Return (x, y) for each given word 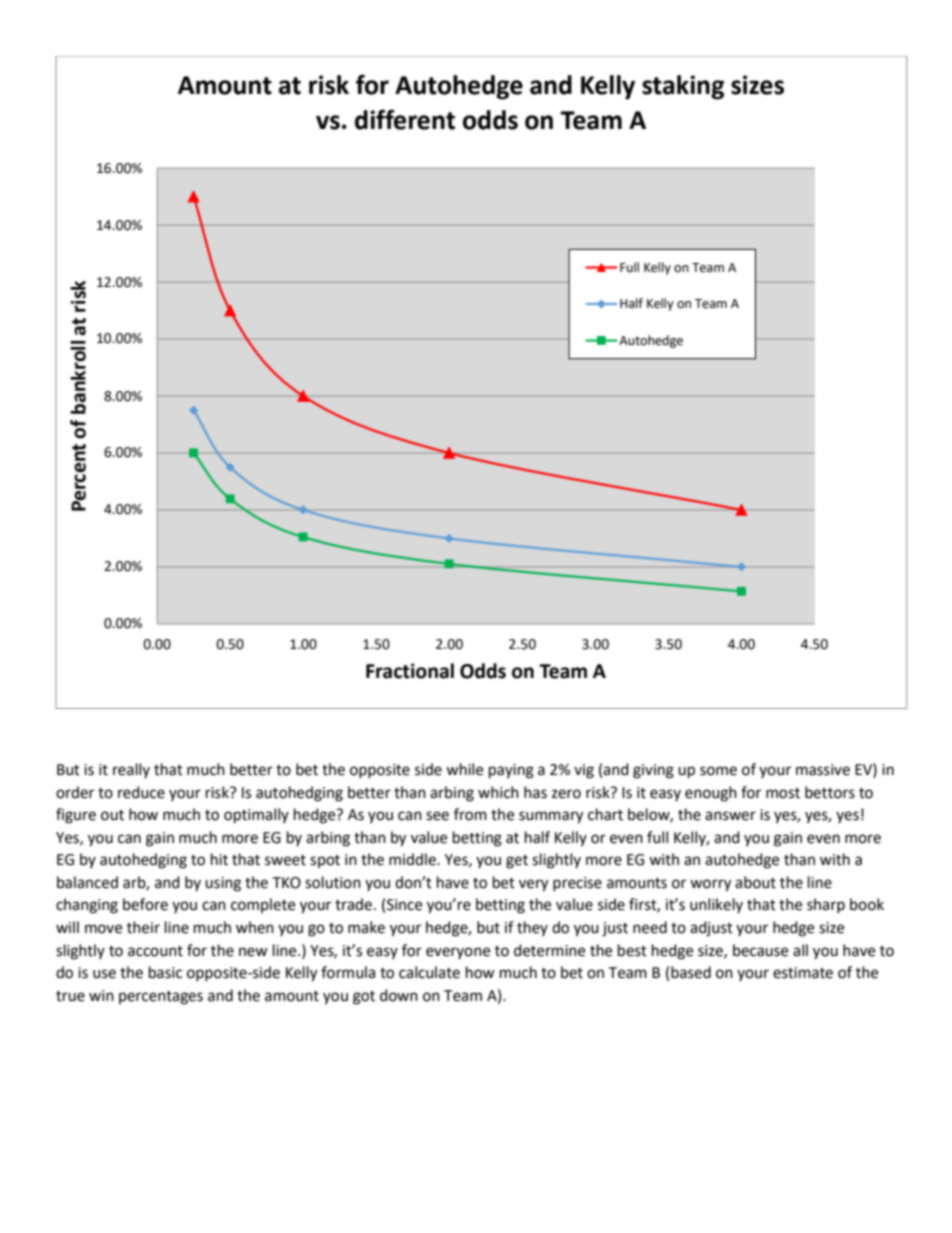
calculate (429, 972)
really (131, 770)
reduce (141, 792)
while (464, 769)
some (718, 771)
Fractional (410, 671)
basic (165, 972)
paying (511, 771)
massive (823, 770)
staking (683, 87)
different (405, 119)
